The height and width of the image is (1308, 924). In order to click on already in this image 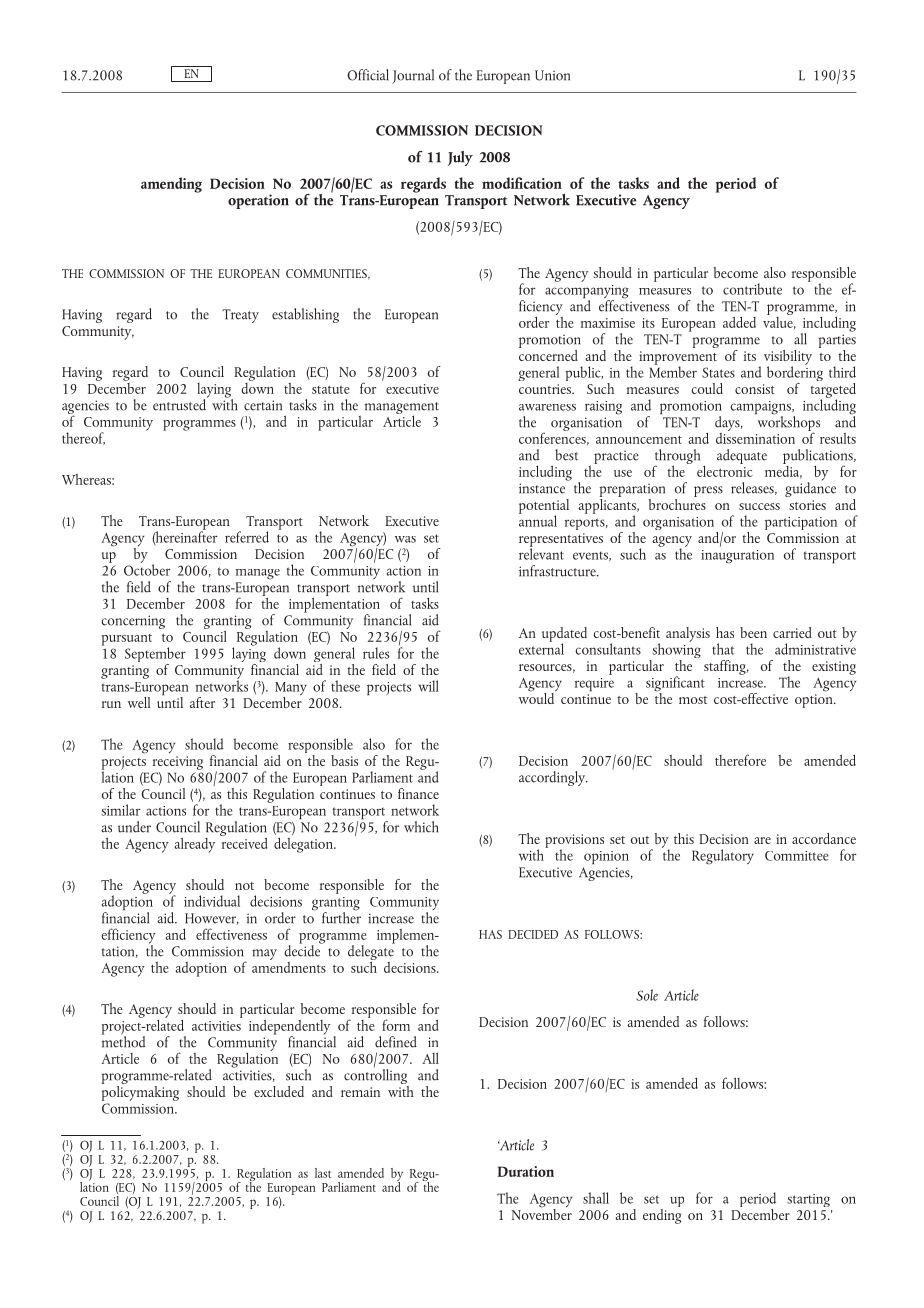, I will do `click(195, 845)`.
